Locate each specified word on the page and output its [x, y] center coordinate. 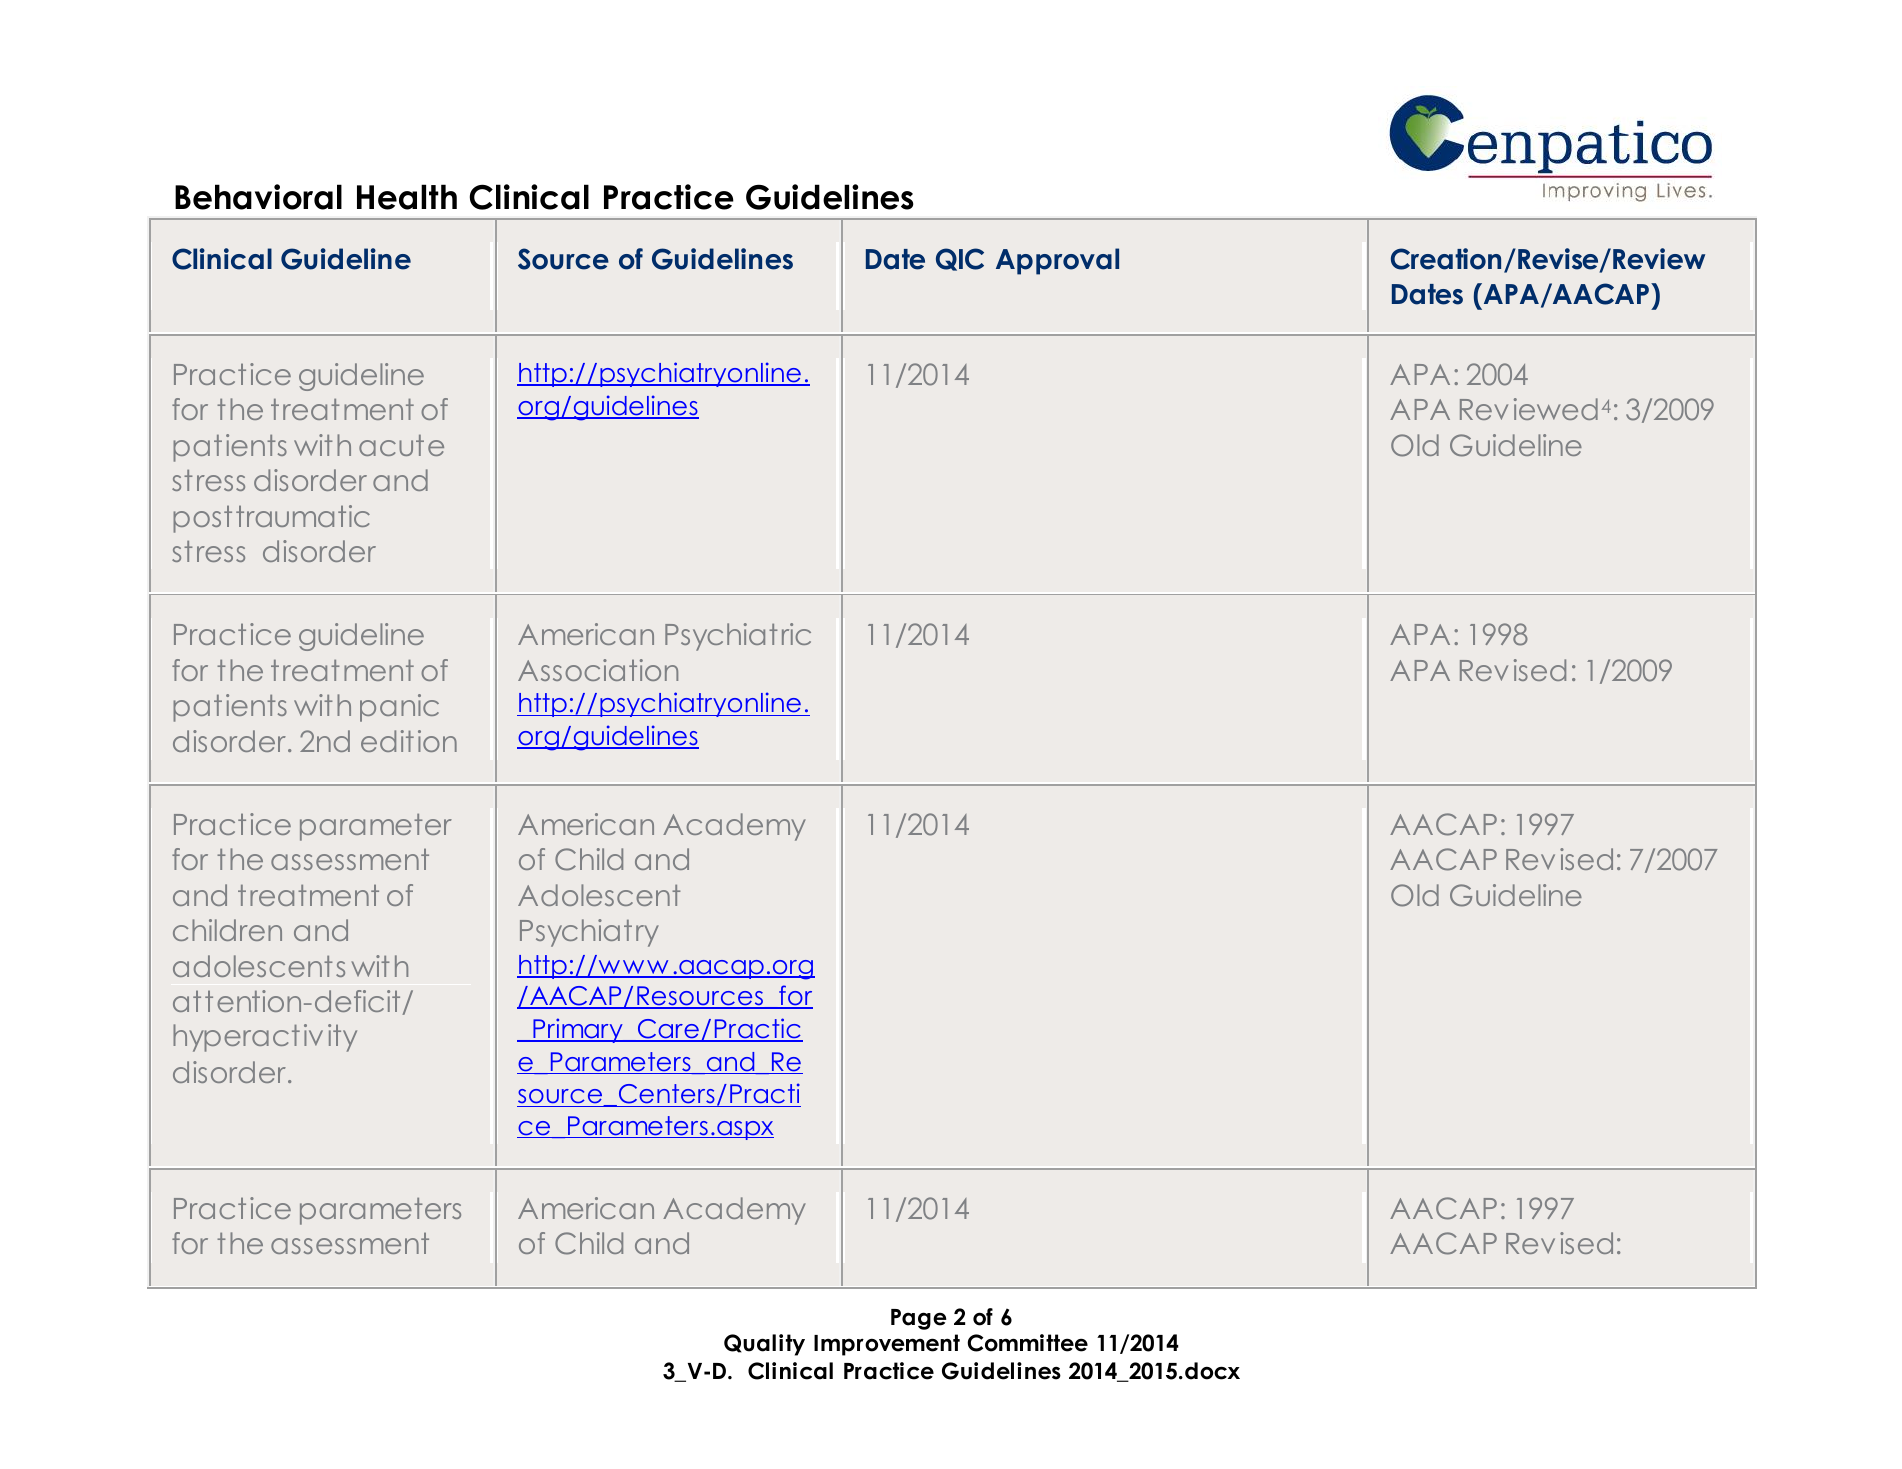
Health [407, 197]
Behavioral [258, 197]
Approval [1057, 261]
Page [919, 1319]
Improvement [887, 1345]
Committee [1027, 1343]
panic [399, 708]
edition [409, 741]
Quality [764, 1345]
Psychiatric [738, 637]
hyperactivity [265, 1038]
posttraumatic [271, 519]
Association [598, 670]
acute [401, 445]
